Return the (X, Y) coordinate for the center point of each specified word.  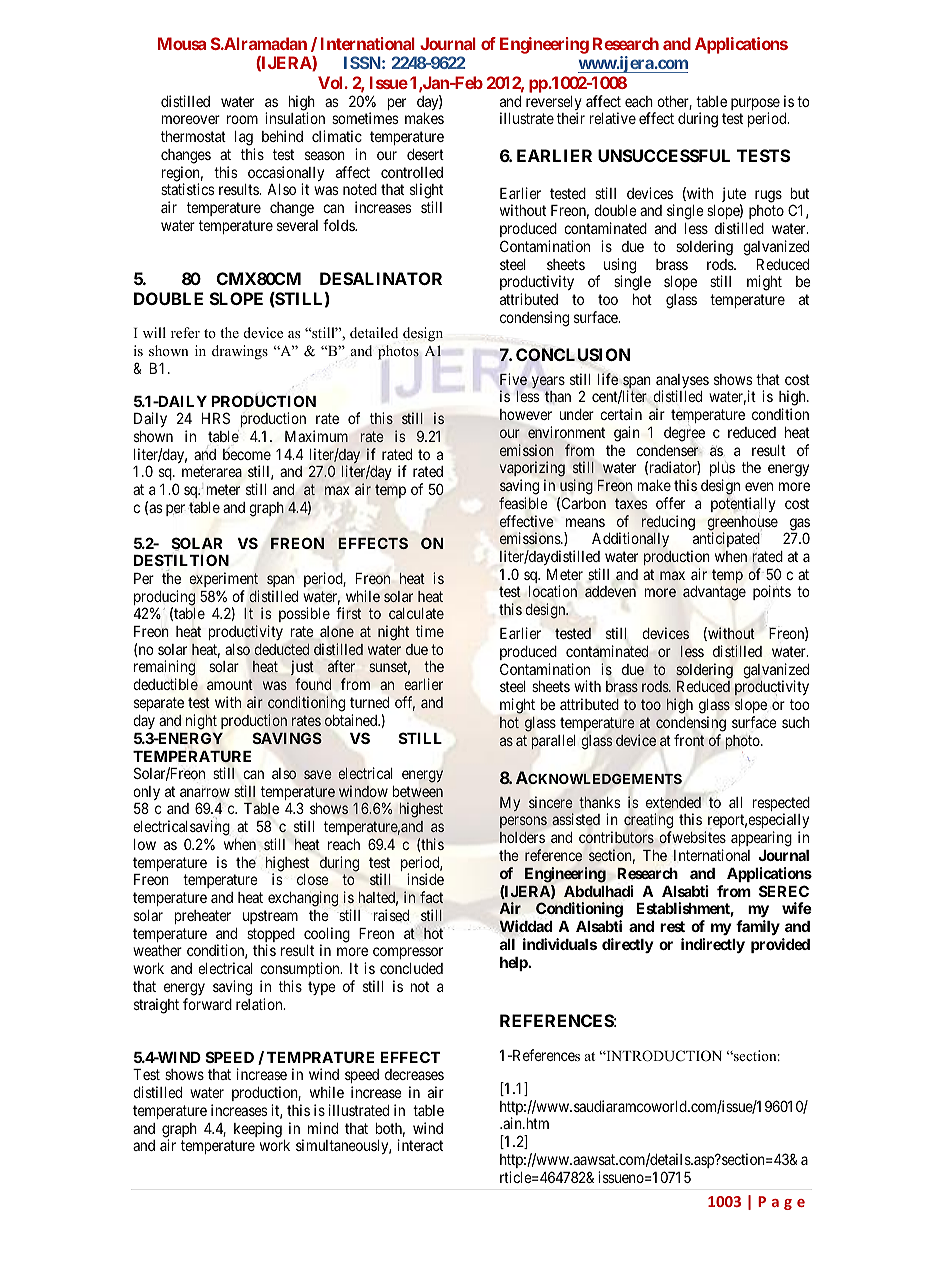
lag (244, 138)
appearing (761, 839)
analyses (682, 382)
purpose (755, 105)
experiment (223, 579)
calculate (416, 613)
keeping (258, 1130)
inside (425, 879)
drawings (240, 352)
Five (513, 379)
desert (425, 154)
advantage (714, 593)
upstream (270, 917)
